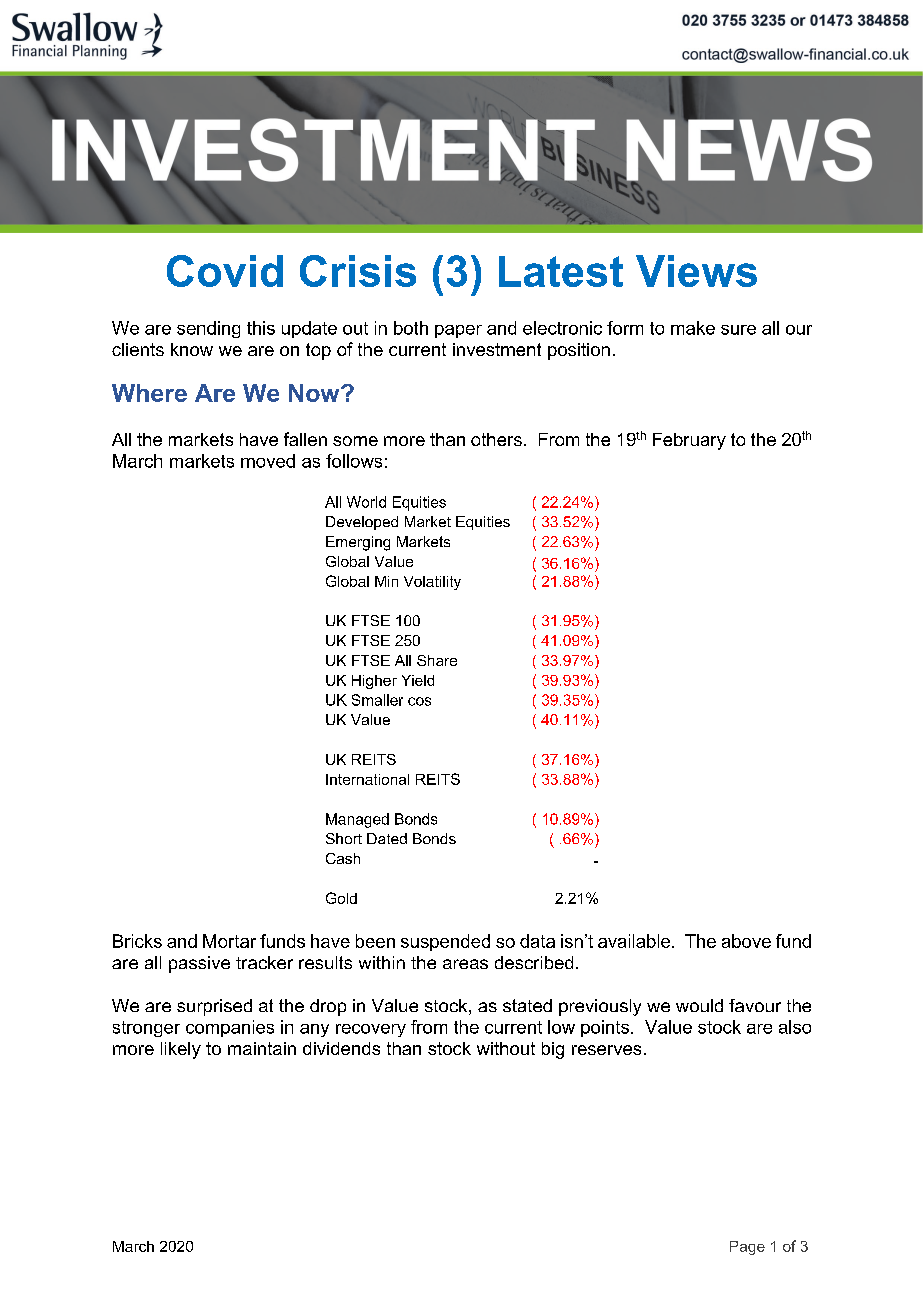 This page has width=924, height=1308. Describe the element at coordinates (419, 701) in the page. I see `cos` at that location.
